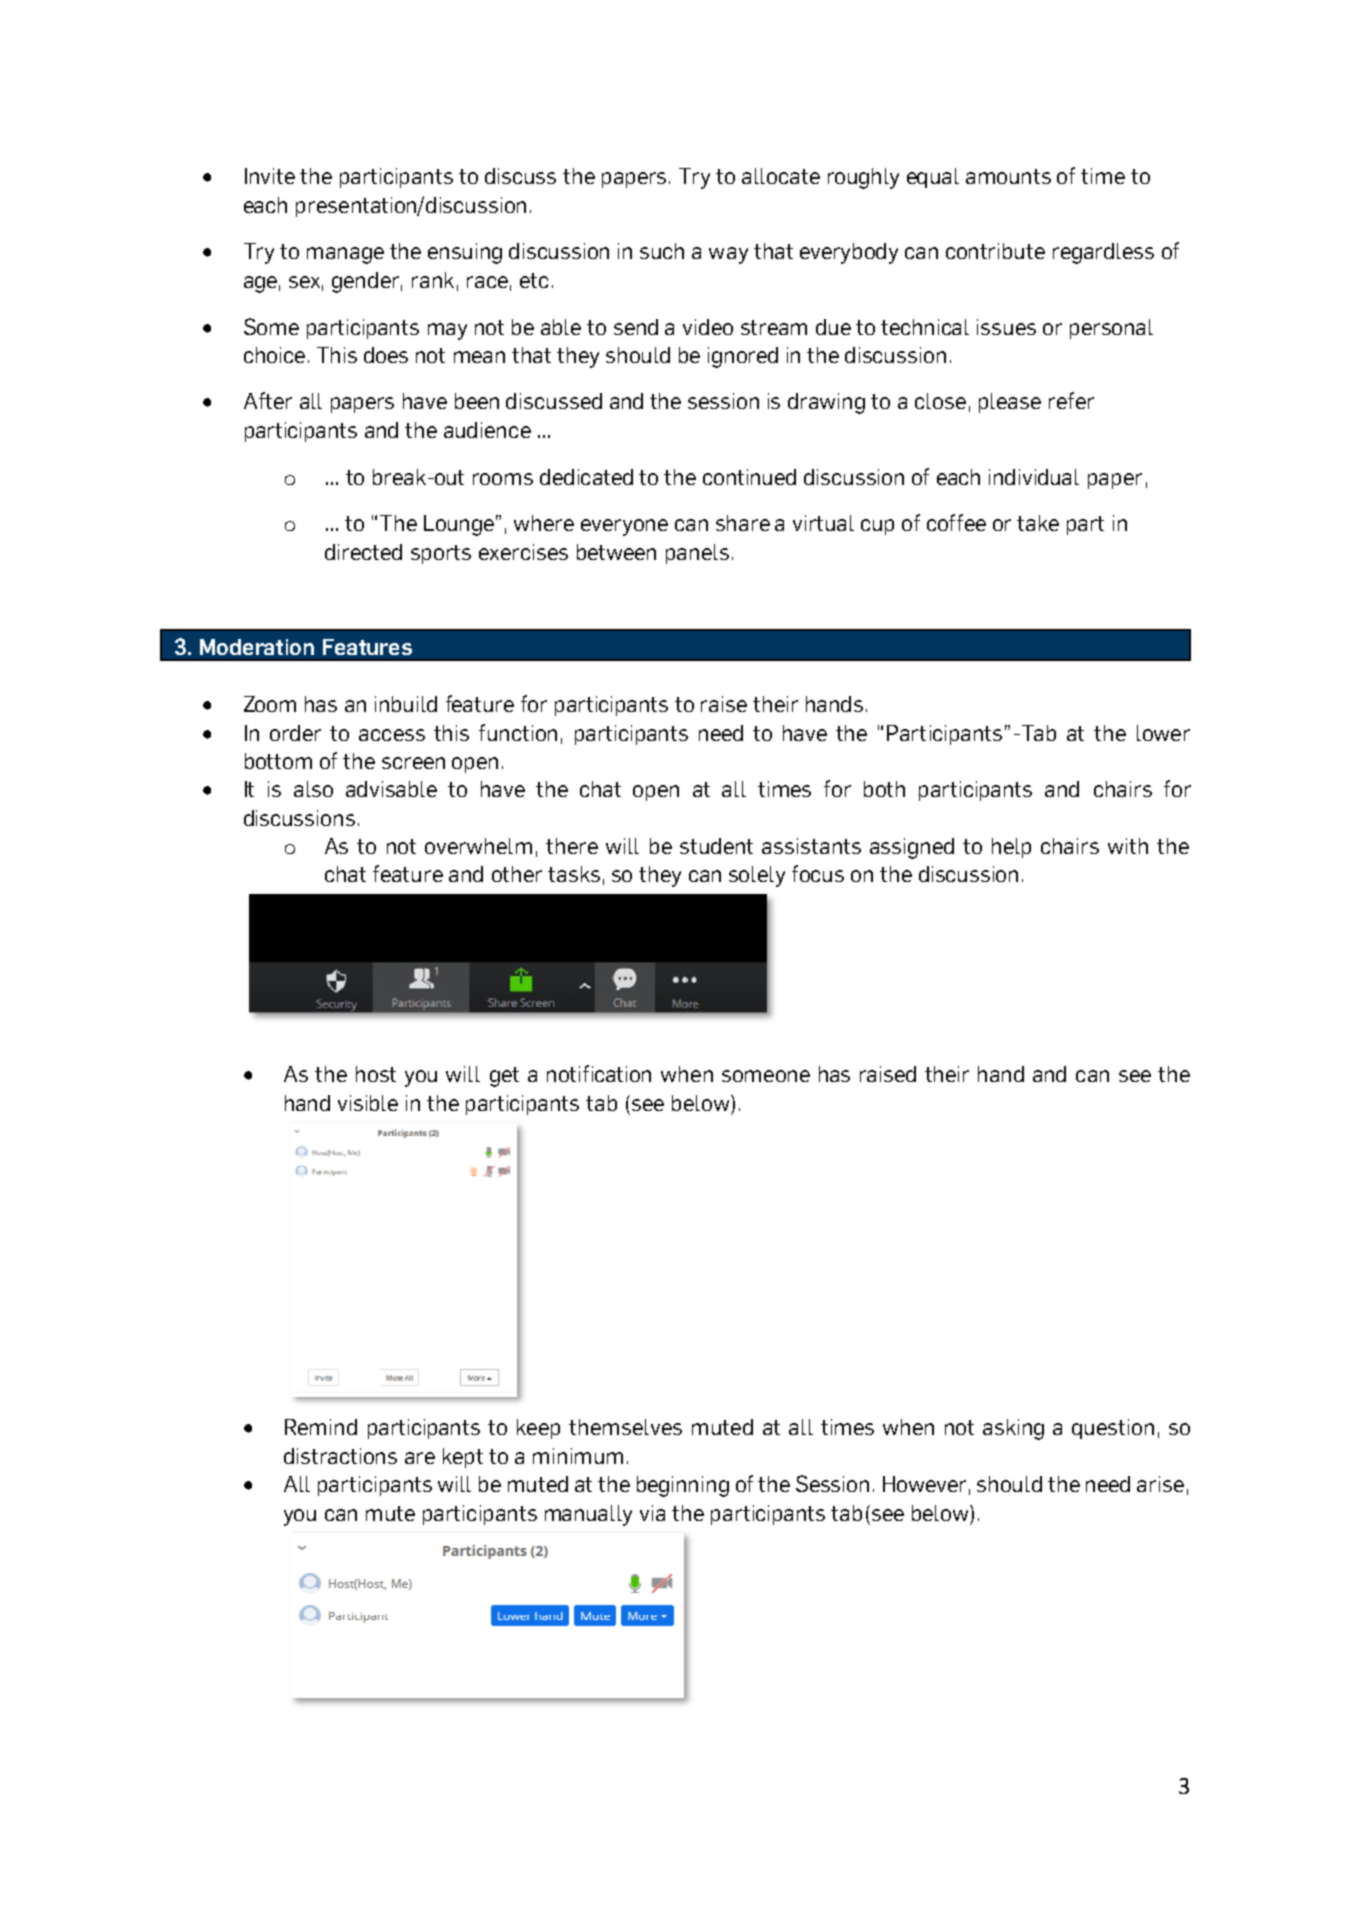 The width and height of the screenshot is (1351, 1911). I want to click on Moderation, so click(257, 647).
